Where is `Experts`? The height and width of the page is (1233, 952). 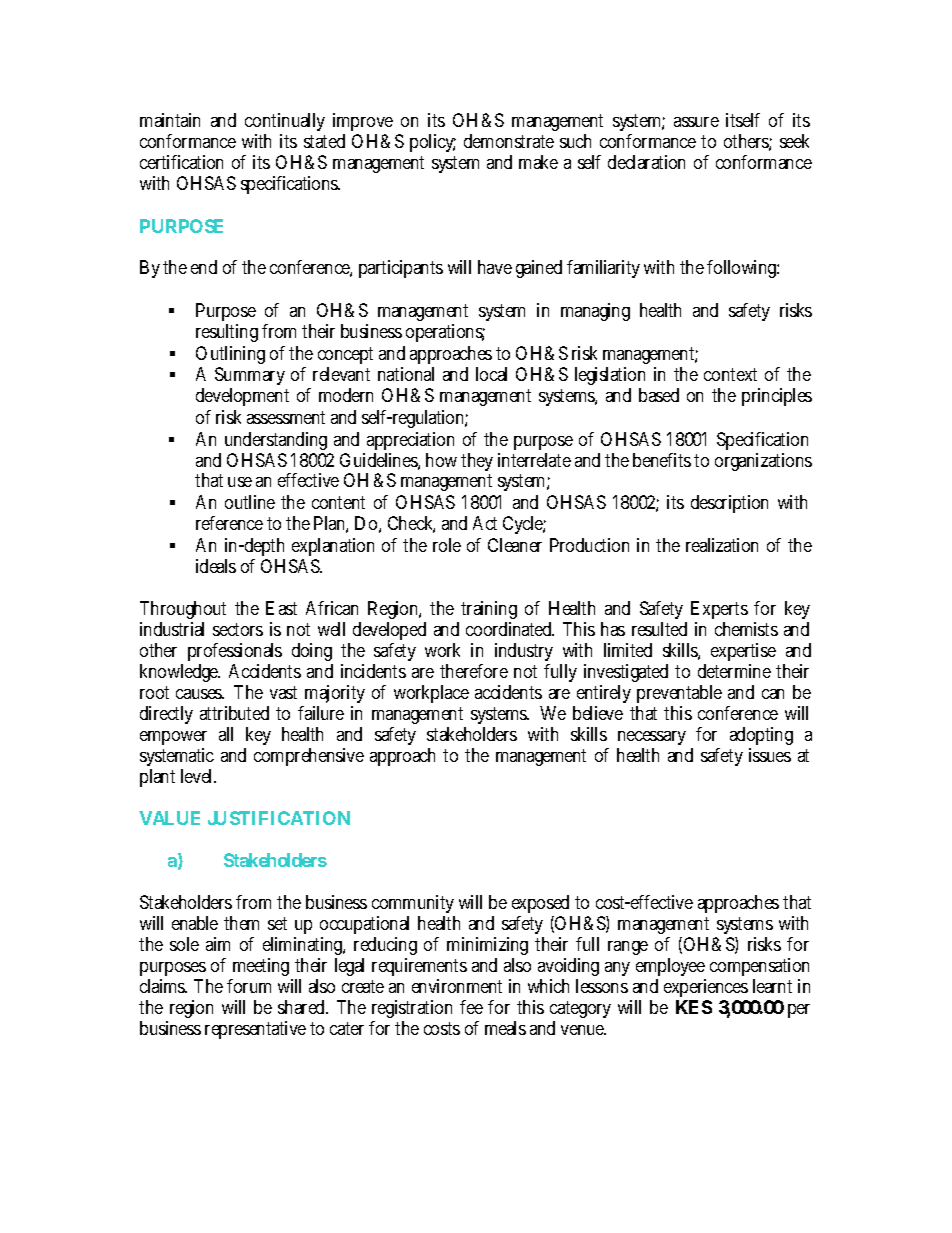
Experts is located at coordinates (719, 610).
